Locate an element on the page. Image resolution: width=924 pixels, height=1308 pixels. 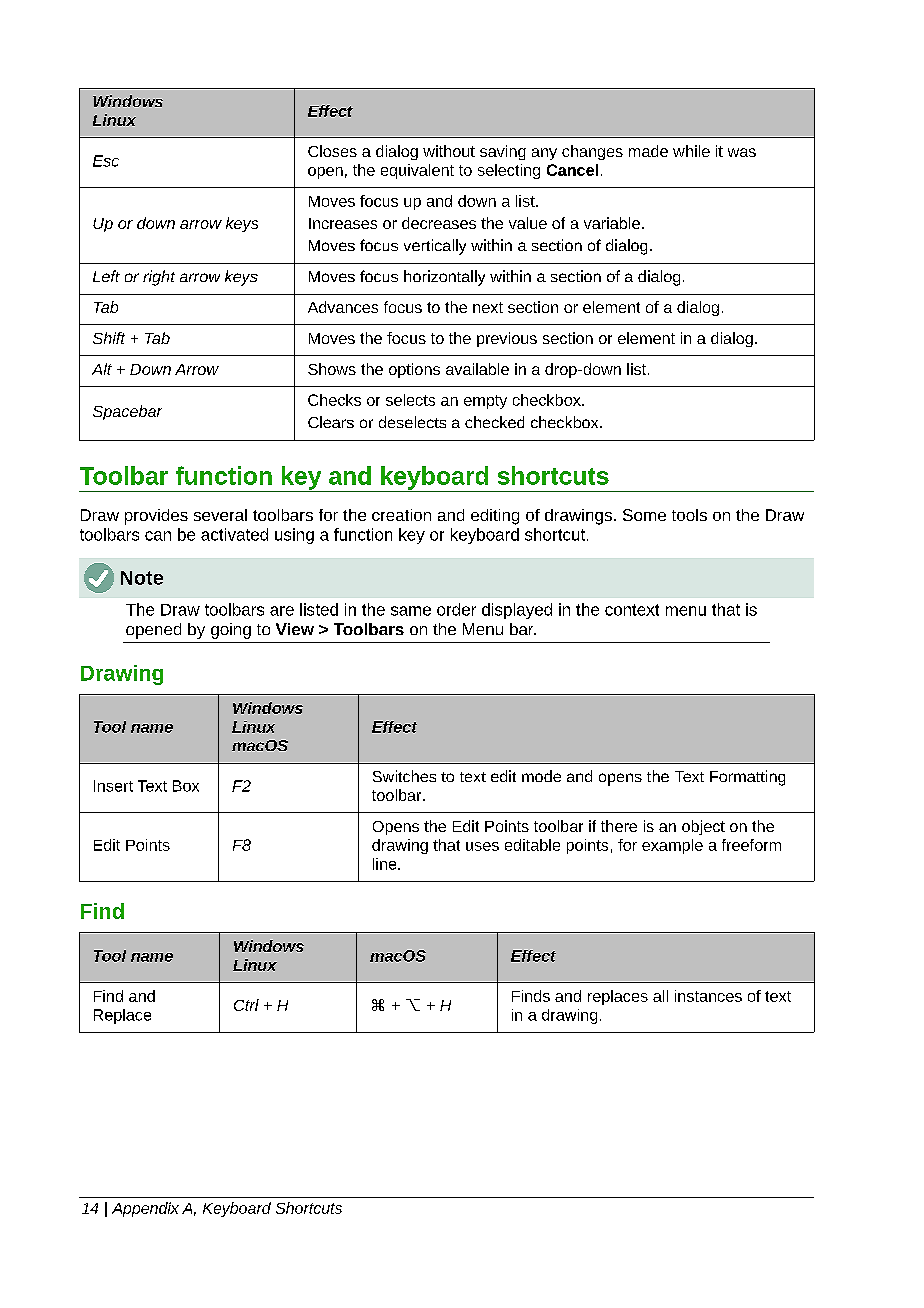
instances is located at coordinates (708, 996).
